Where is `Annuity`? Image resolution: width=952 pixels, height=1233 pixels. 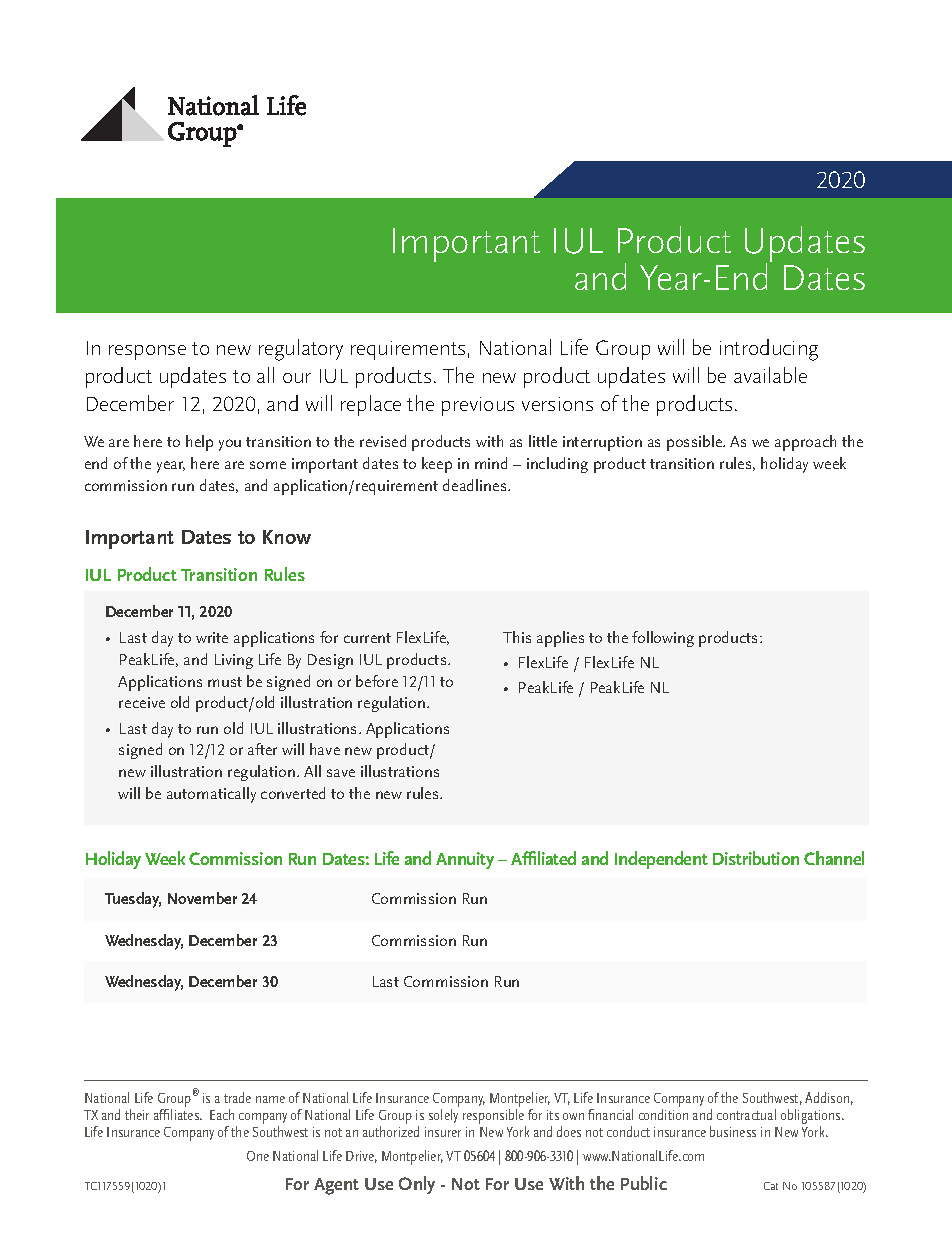
Annuity is located at coordinates (465, 860).
